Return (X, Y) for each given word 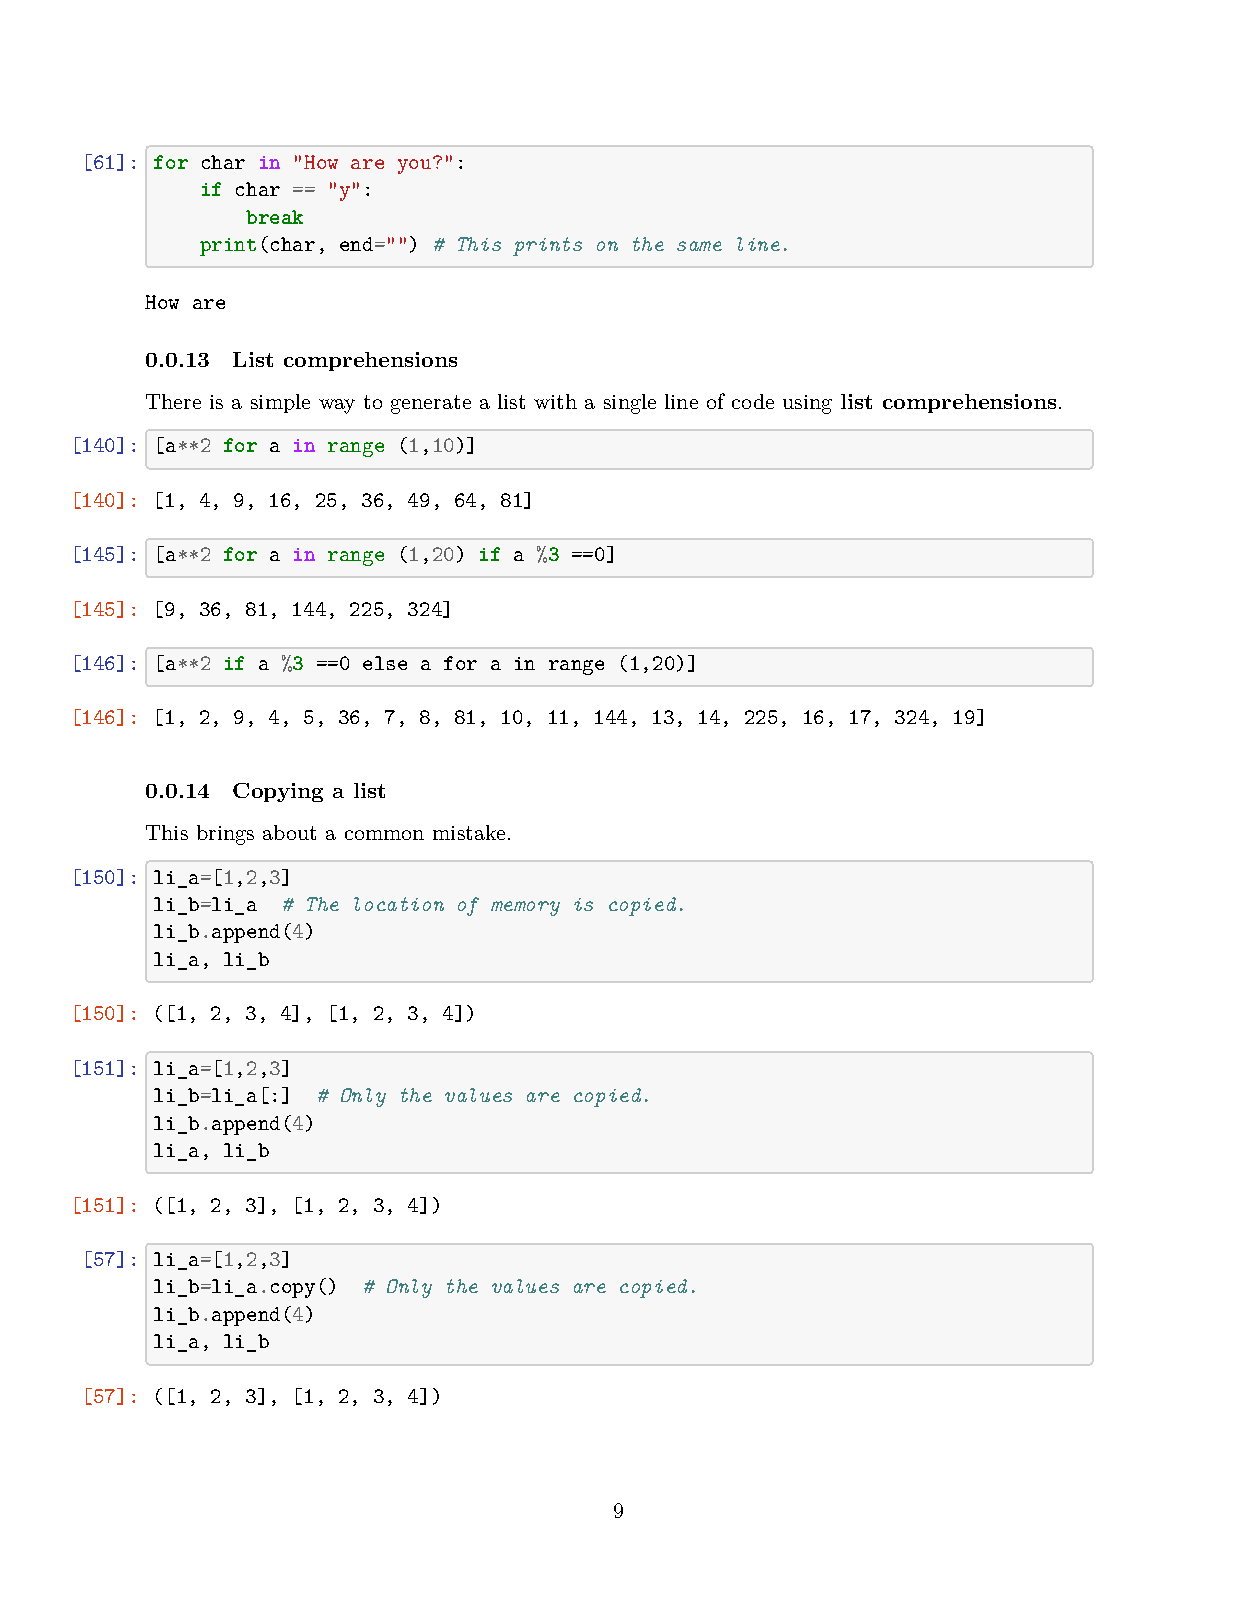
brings (225, 835)
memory (525, 908)
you (416, 165)
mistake (469, 832)
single (630, 404)
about (289, 832)
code (753, 401)
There (173, 401)
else (385, 663)
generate (431, 404)
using (807, 404)
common (384, 835)
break (274, 217)
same (699, 246)
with (555, 401)
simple (280, 403)
